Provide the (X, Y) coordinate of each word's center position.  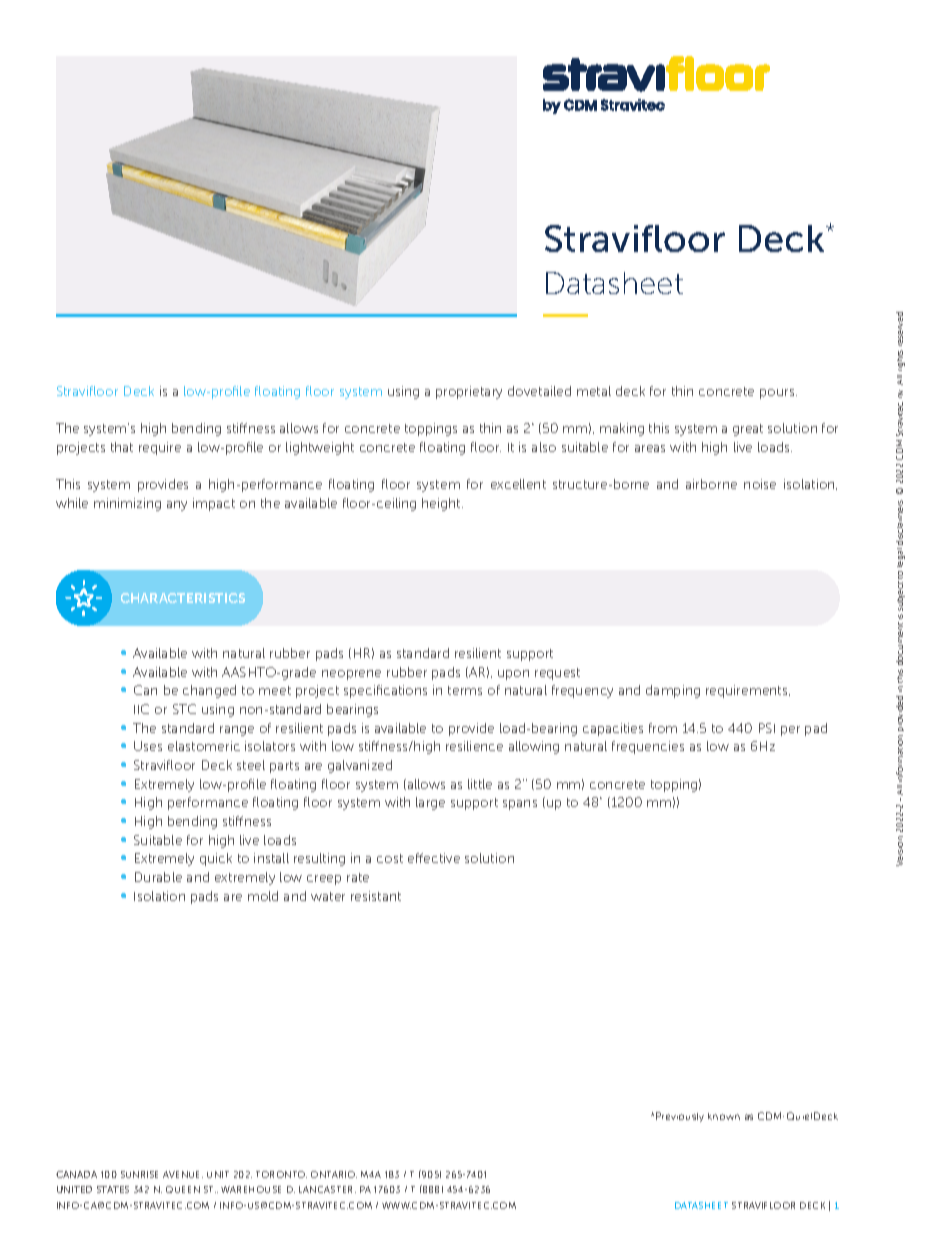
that (122, 447)
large (430, 803)
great (748, 430)
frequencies (648, 747)
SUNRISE (139, 1174)
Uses (148, 746)
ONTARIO (334, 1174)
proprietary (469, 392)
